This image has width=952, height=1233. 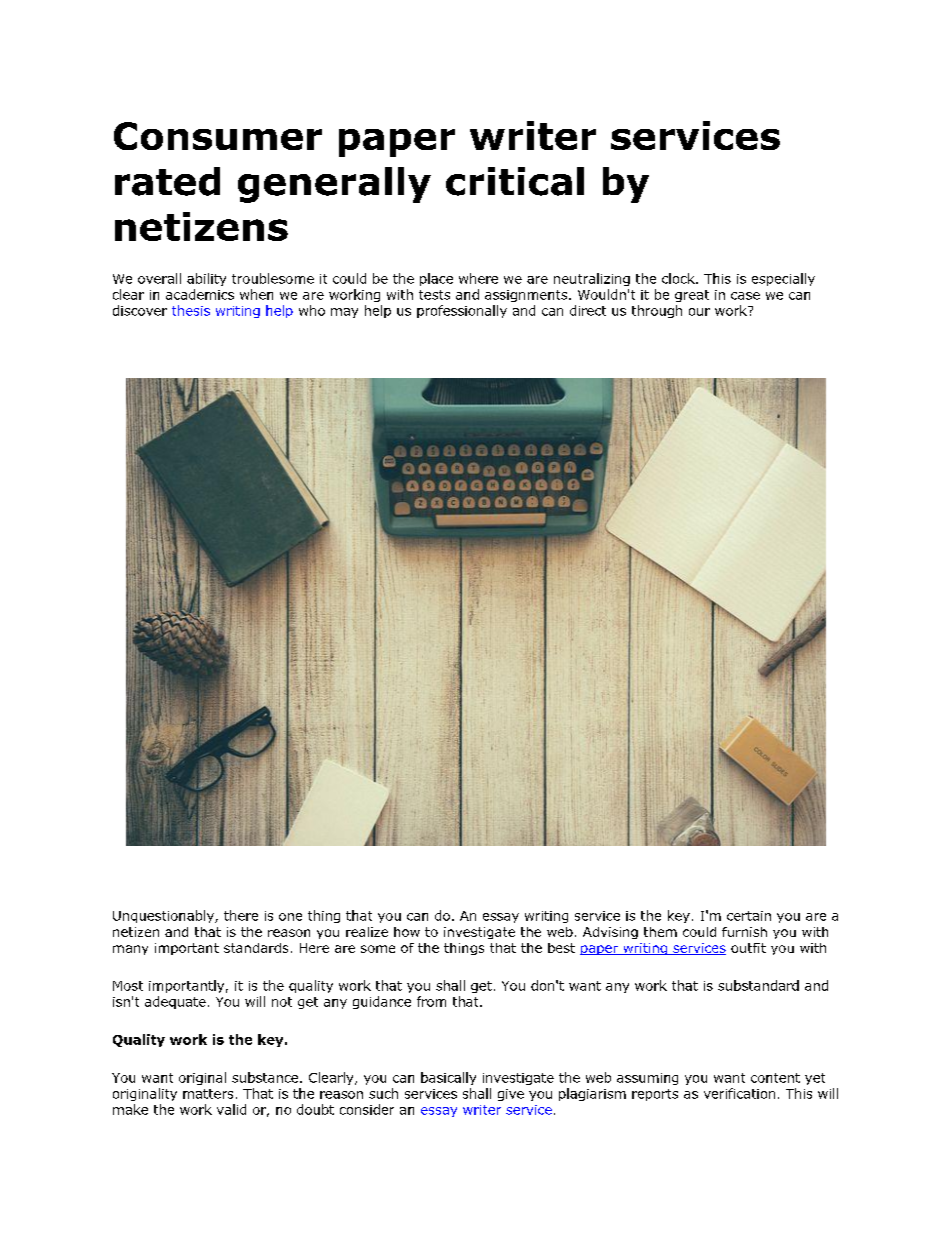 What do you see at coordinates (208, 1094) in the image?
I see `matters` at bounding box center [208, 1094].
